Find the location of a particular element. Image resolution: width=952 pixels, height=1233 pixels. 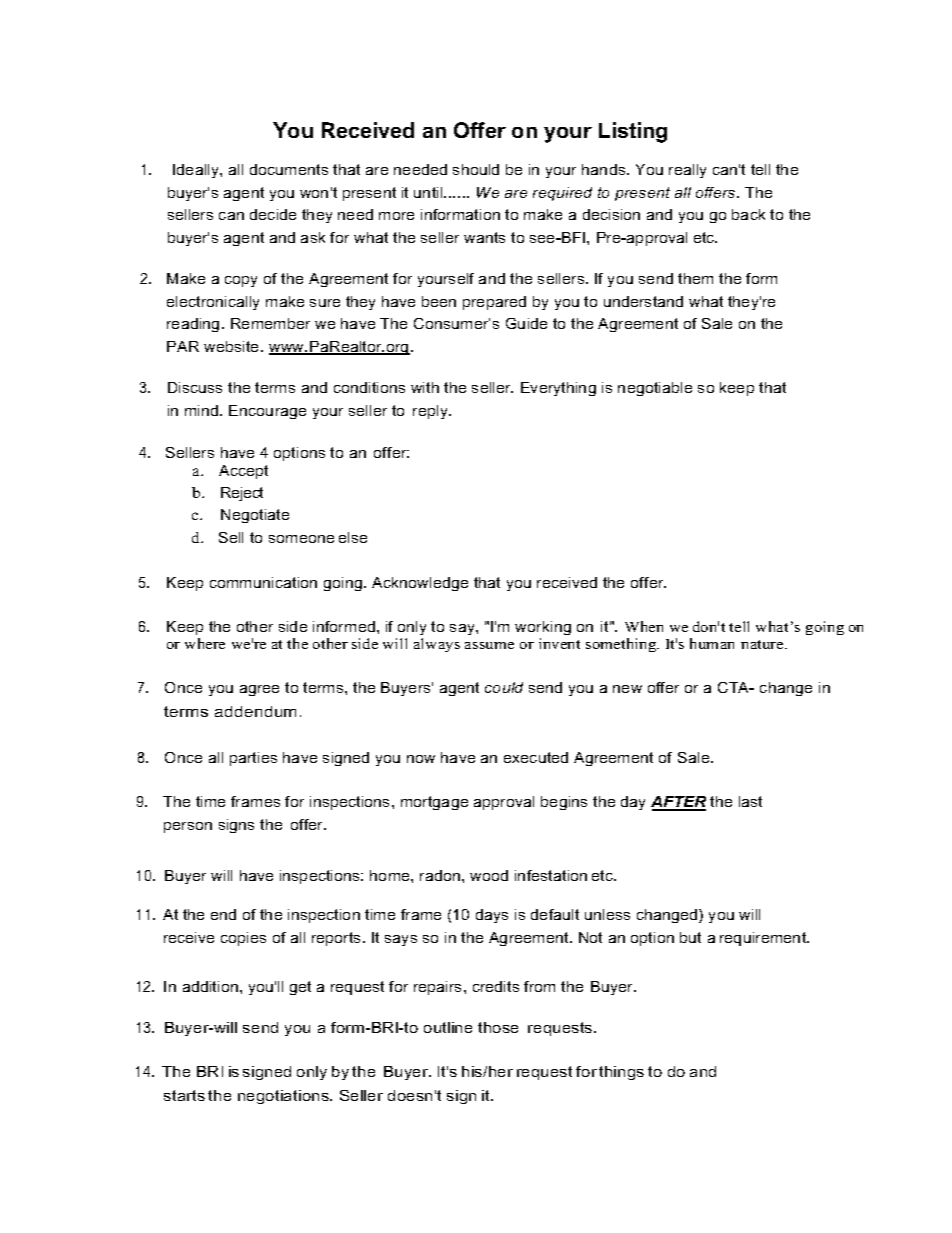

reply is located at coordinates (431, 412).
